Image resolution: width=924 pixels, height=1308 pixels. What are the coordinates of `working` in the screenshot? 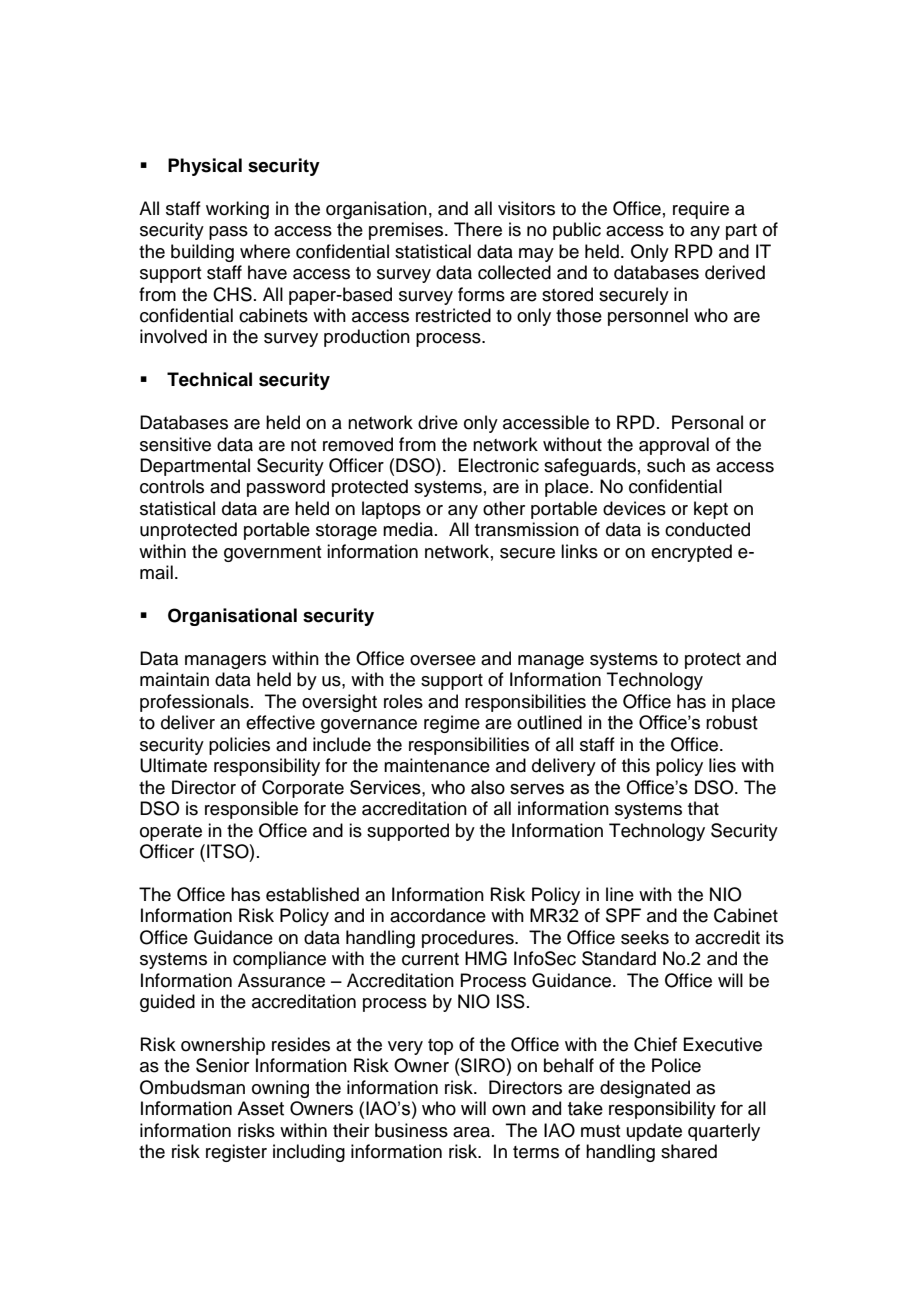 It's located at (237, 210).
